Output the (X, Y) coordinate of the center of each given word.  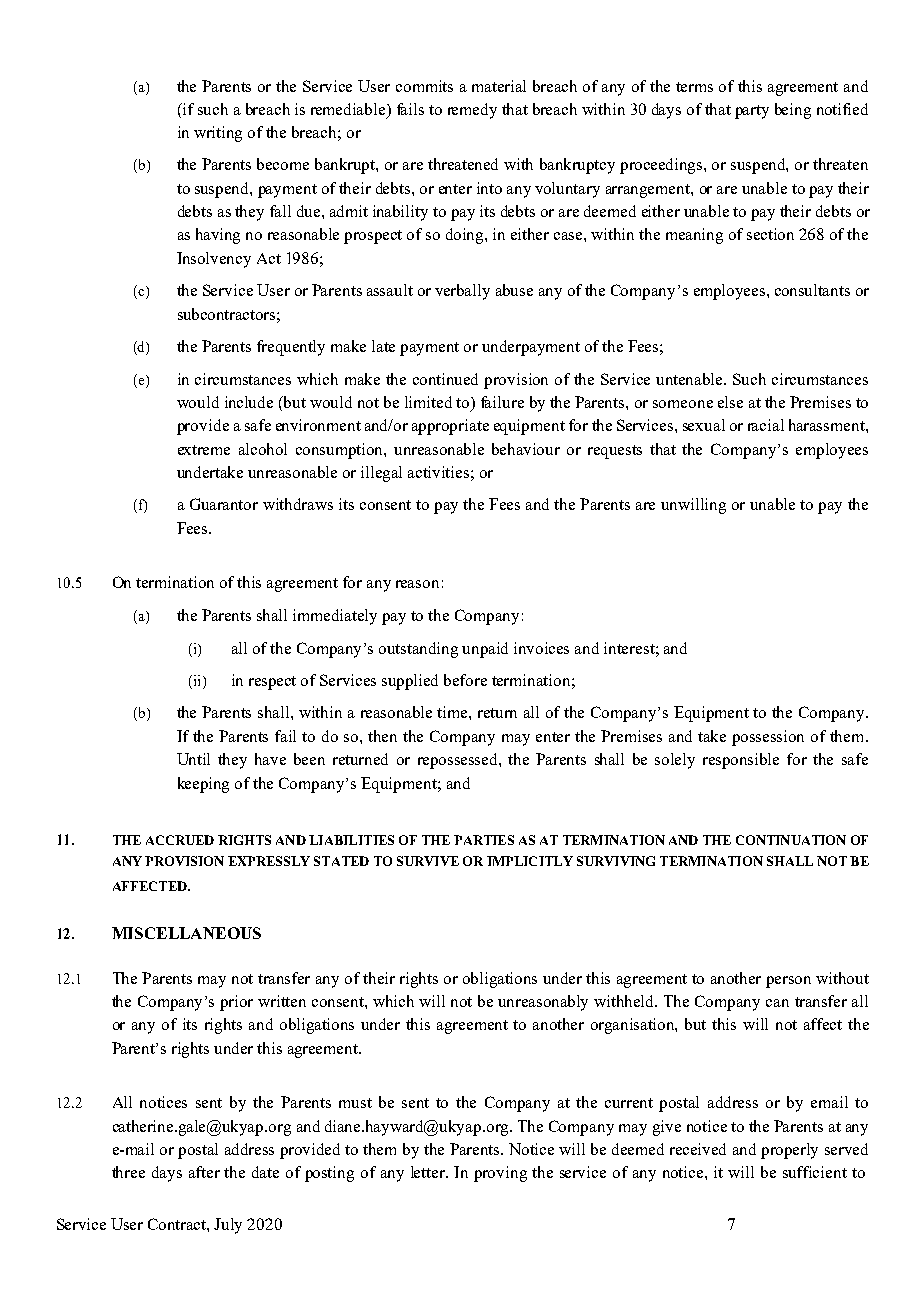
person (788, 982)
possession (768, 738)
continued (445, 379)
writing (218, 134)
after (204, 1172)
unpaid (485, 650)
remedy (472, 111)
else (730, 402)
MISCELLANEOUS (186, 933)
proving (500, 1174)
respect (272, 683)
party (752, 112)
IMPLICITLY (530, 861)
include (249, 402)
